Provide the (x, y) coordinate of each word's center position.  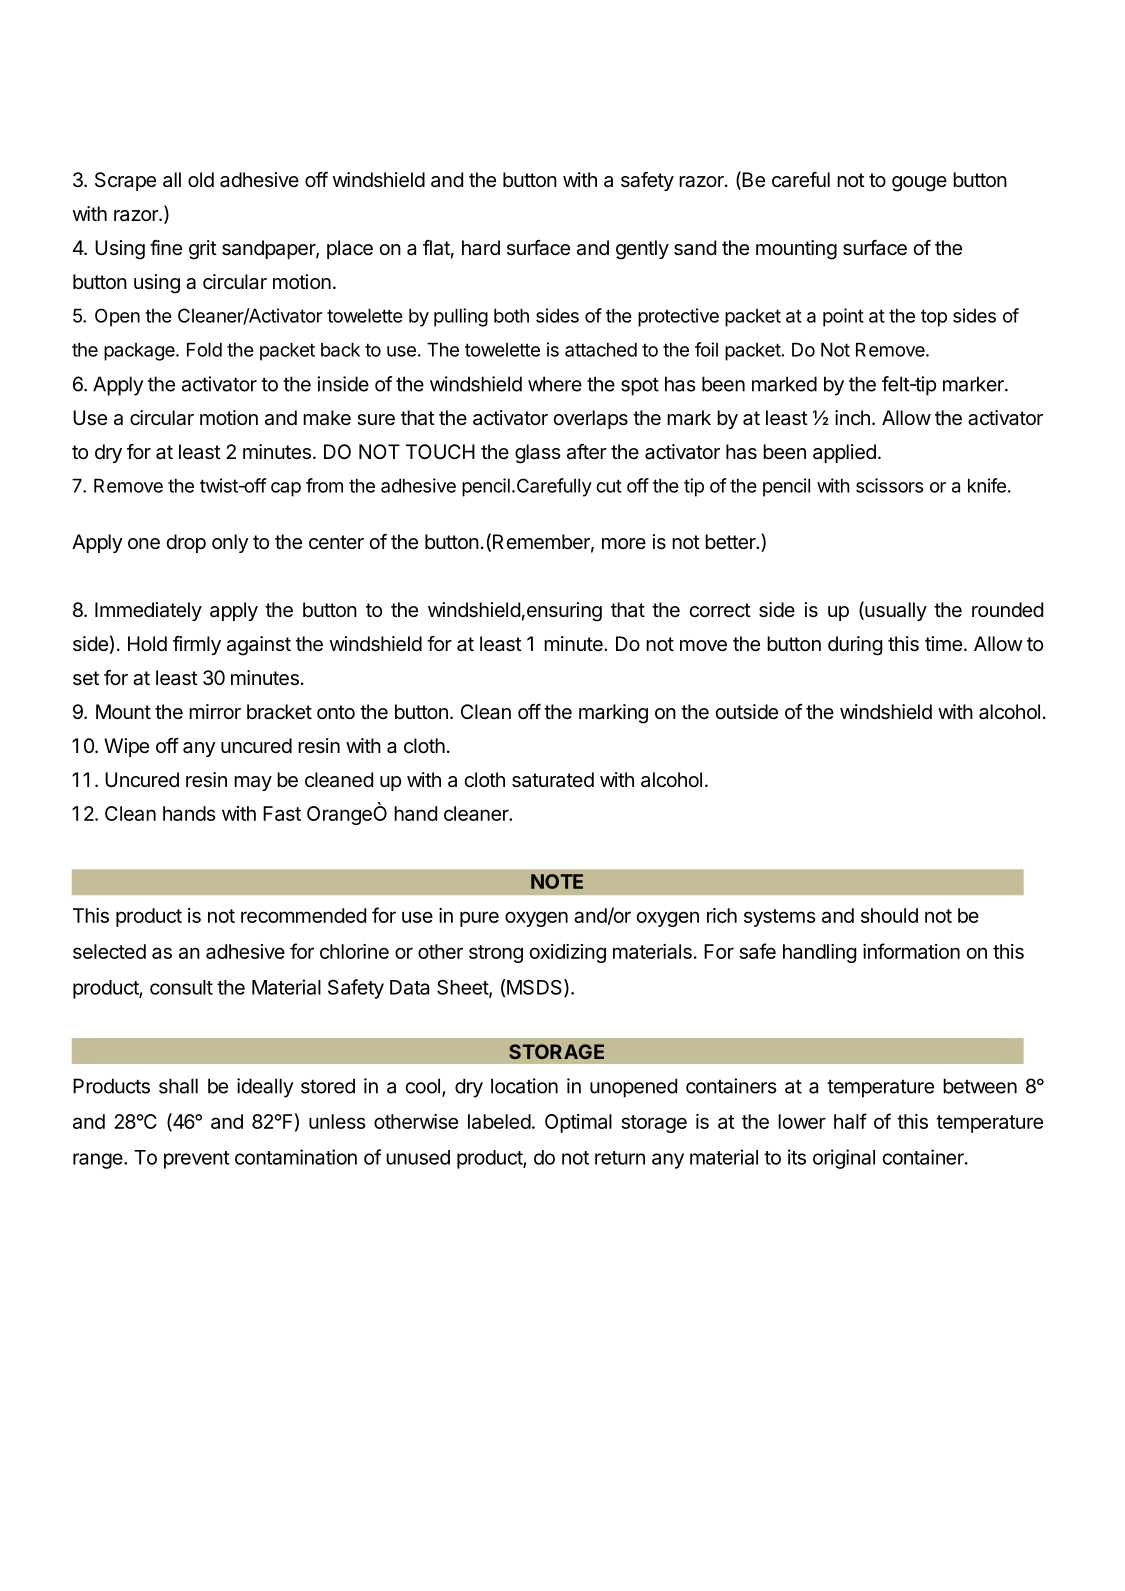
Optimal (578, 1123)
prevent (196, 1160)
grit (203, 250)
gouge (919, 184)
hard (481, 248)
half (850, 1121)
